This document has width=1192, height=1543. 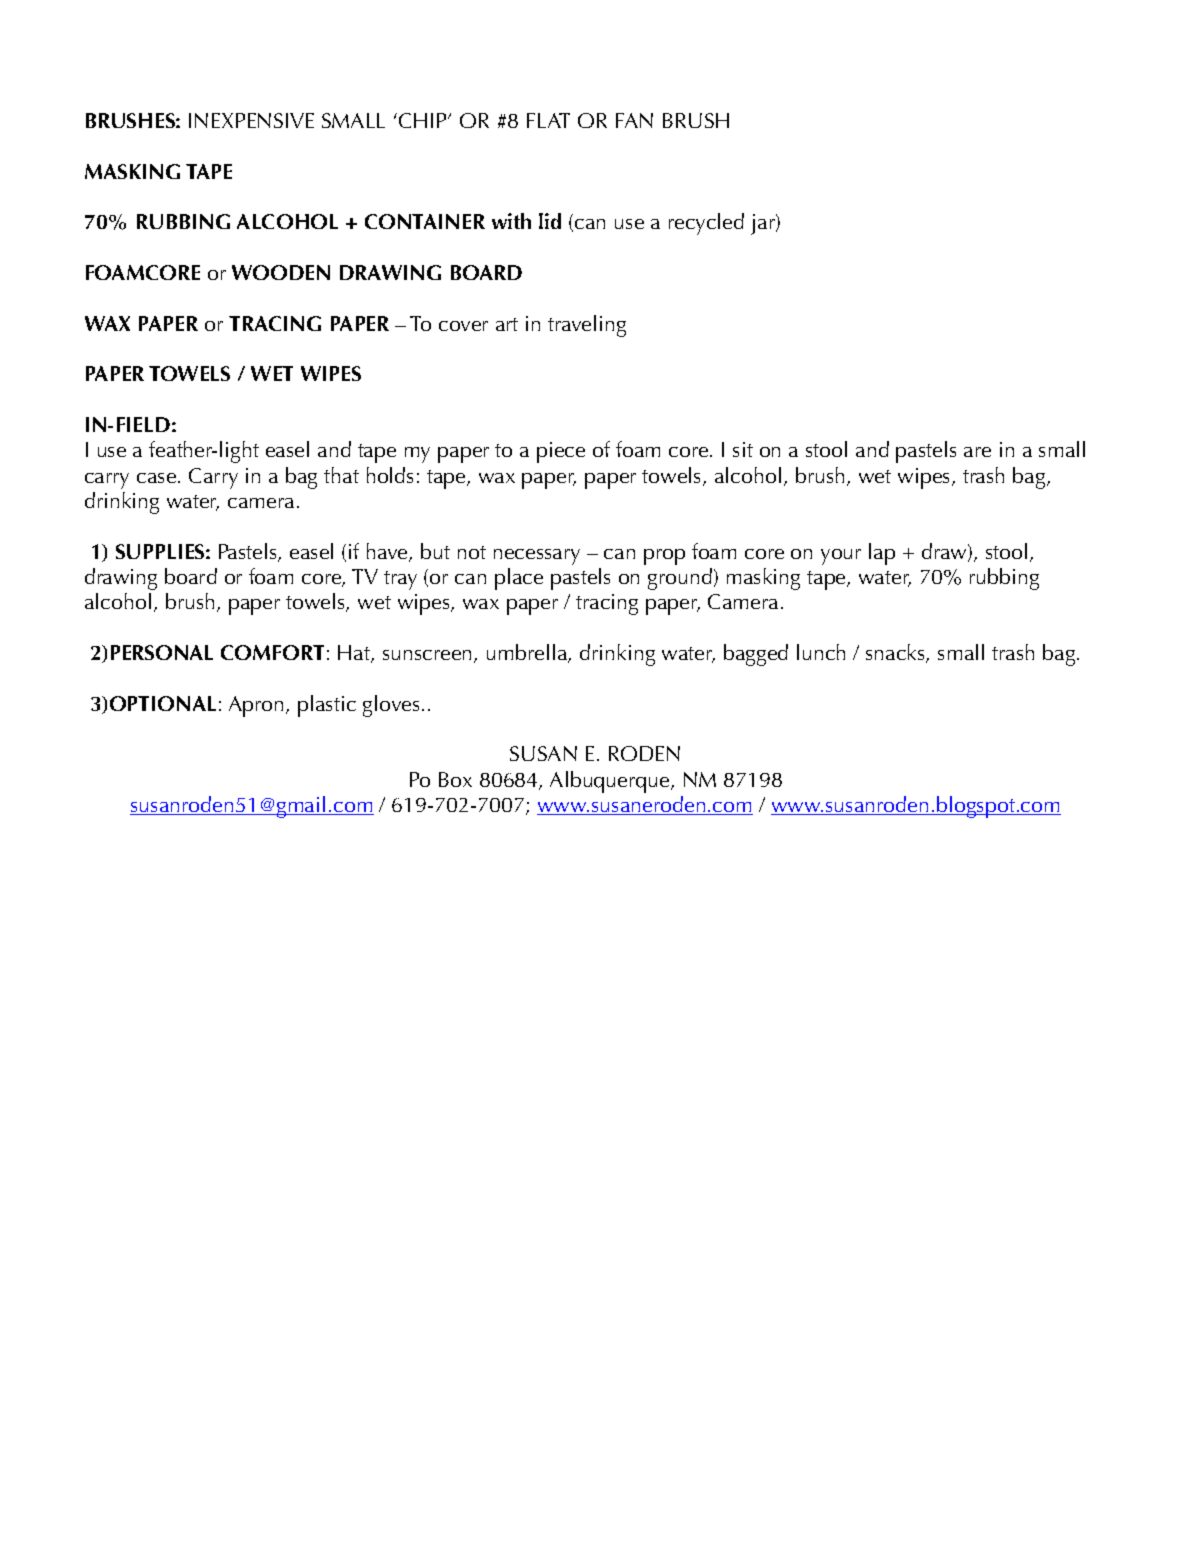 I want to click on have, so click(x=389, y=552).
